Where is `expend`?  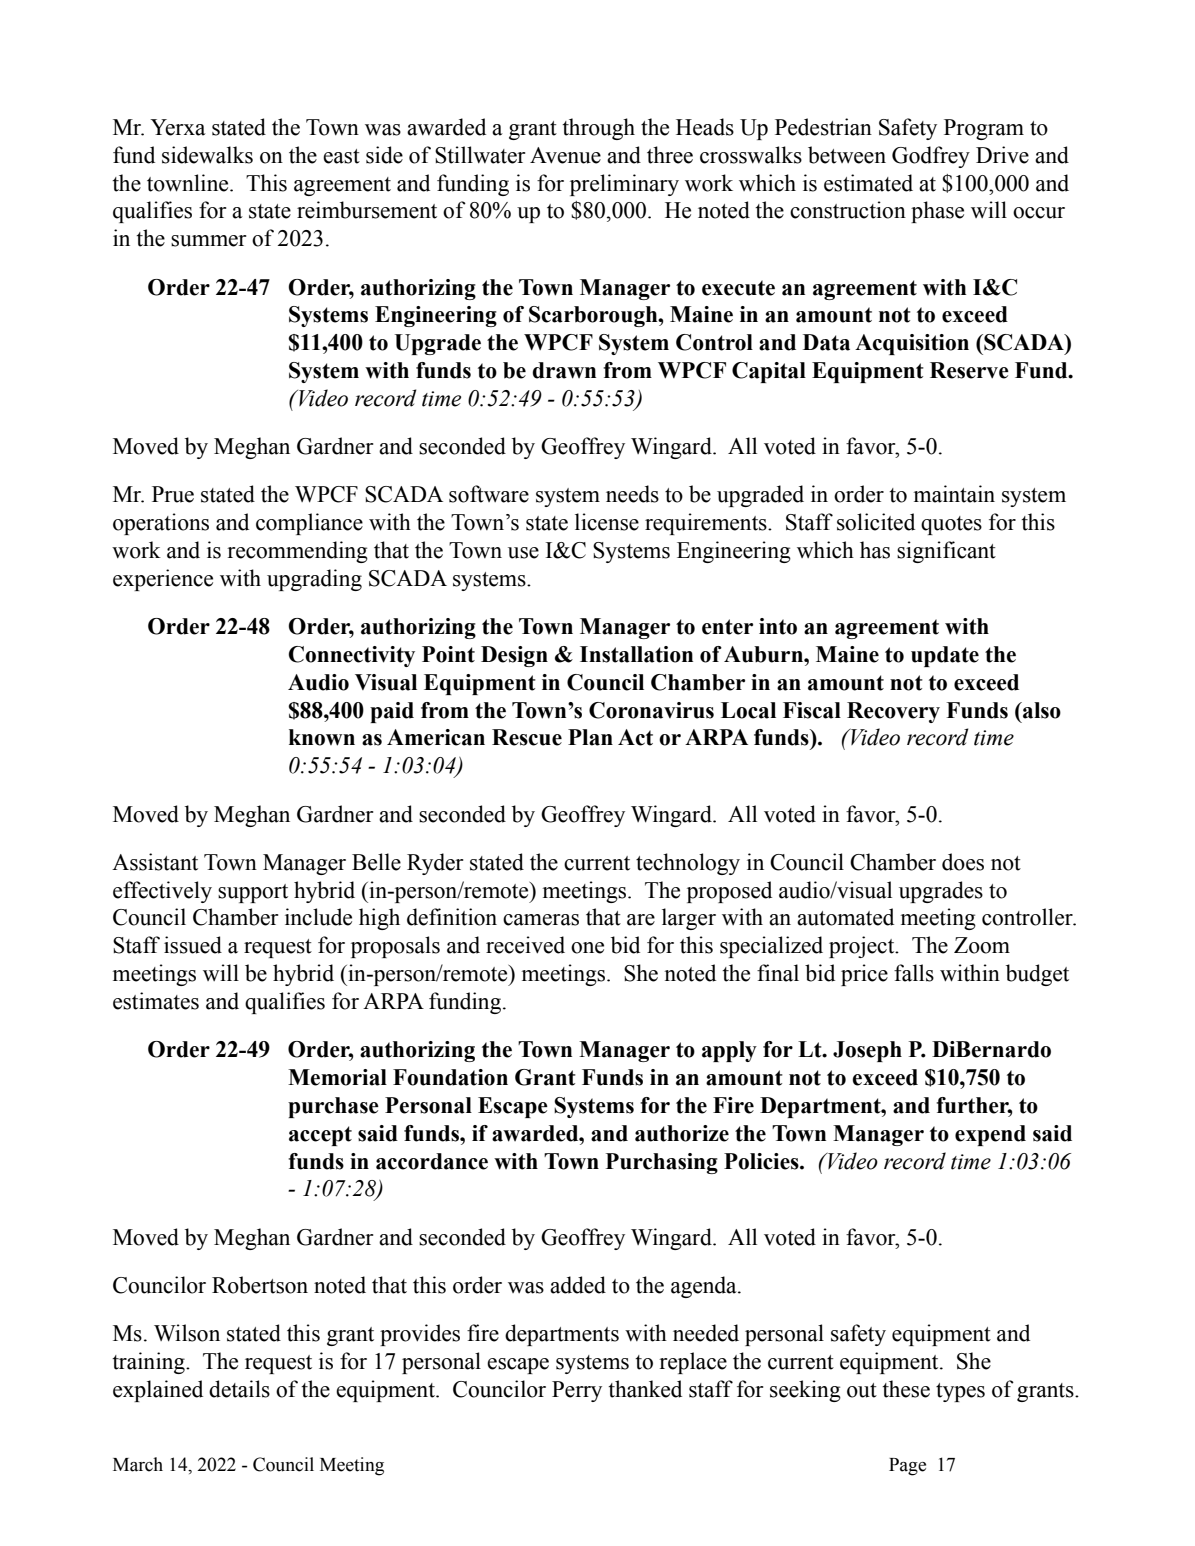
expend is located at coordinates (990, 1135).
